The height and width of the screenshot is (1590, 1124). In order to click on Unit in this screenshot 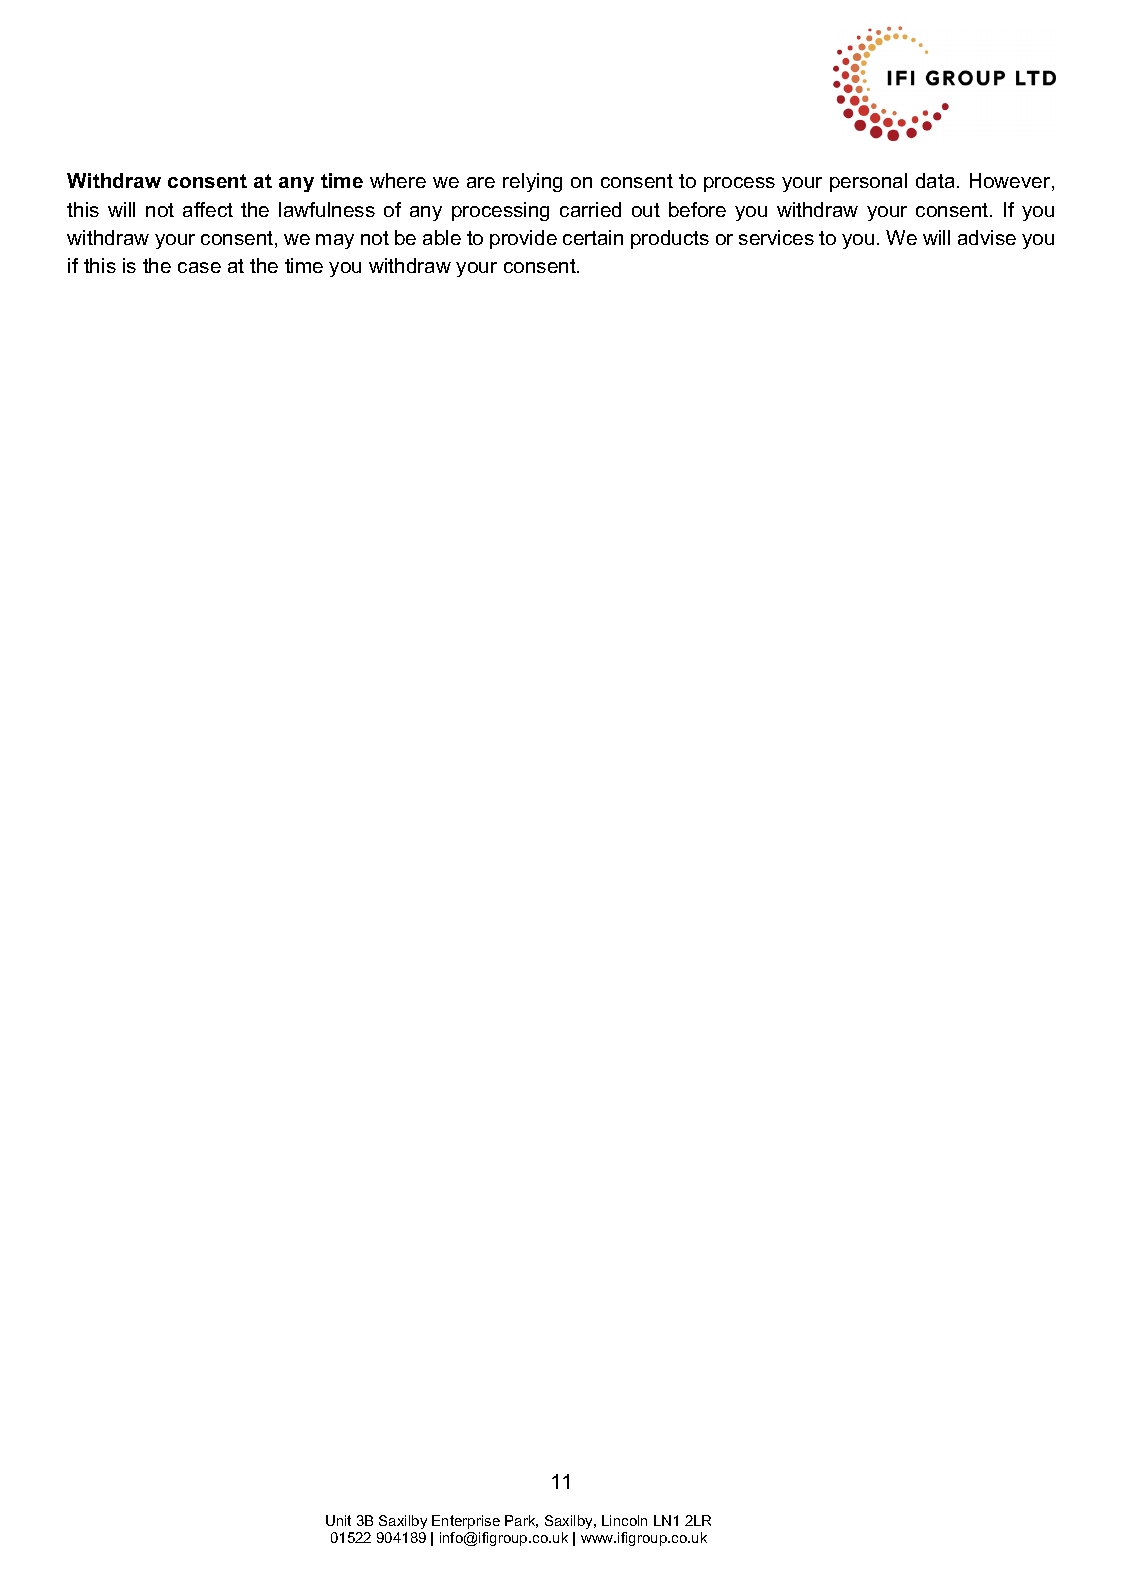, I will do `click(338, 1520)`.
